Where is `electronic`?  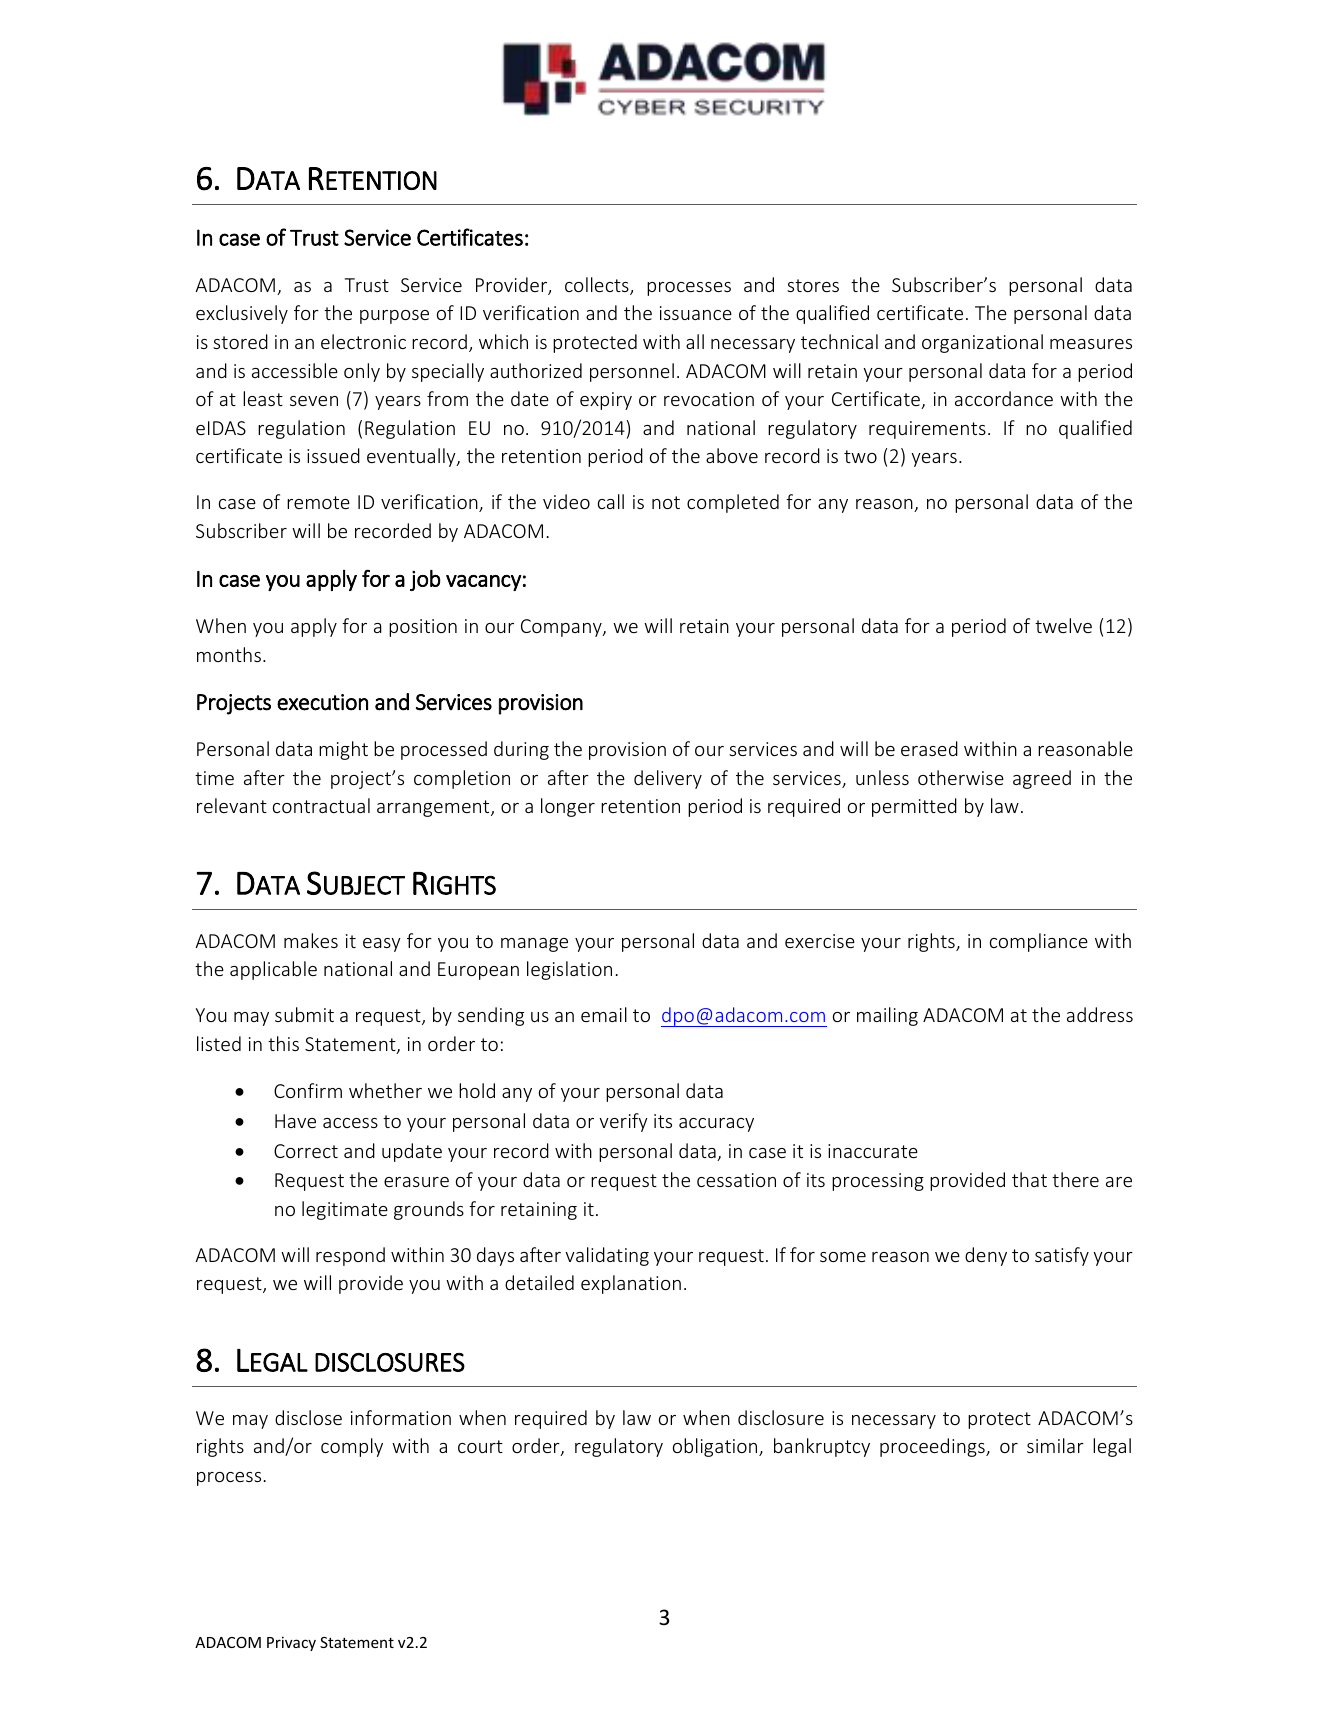 electronic is located at coordinates (363, 341).
